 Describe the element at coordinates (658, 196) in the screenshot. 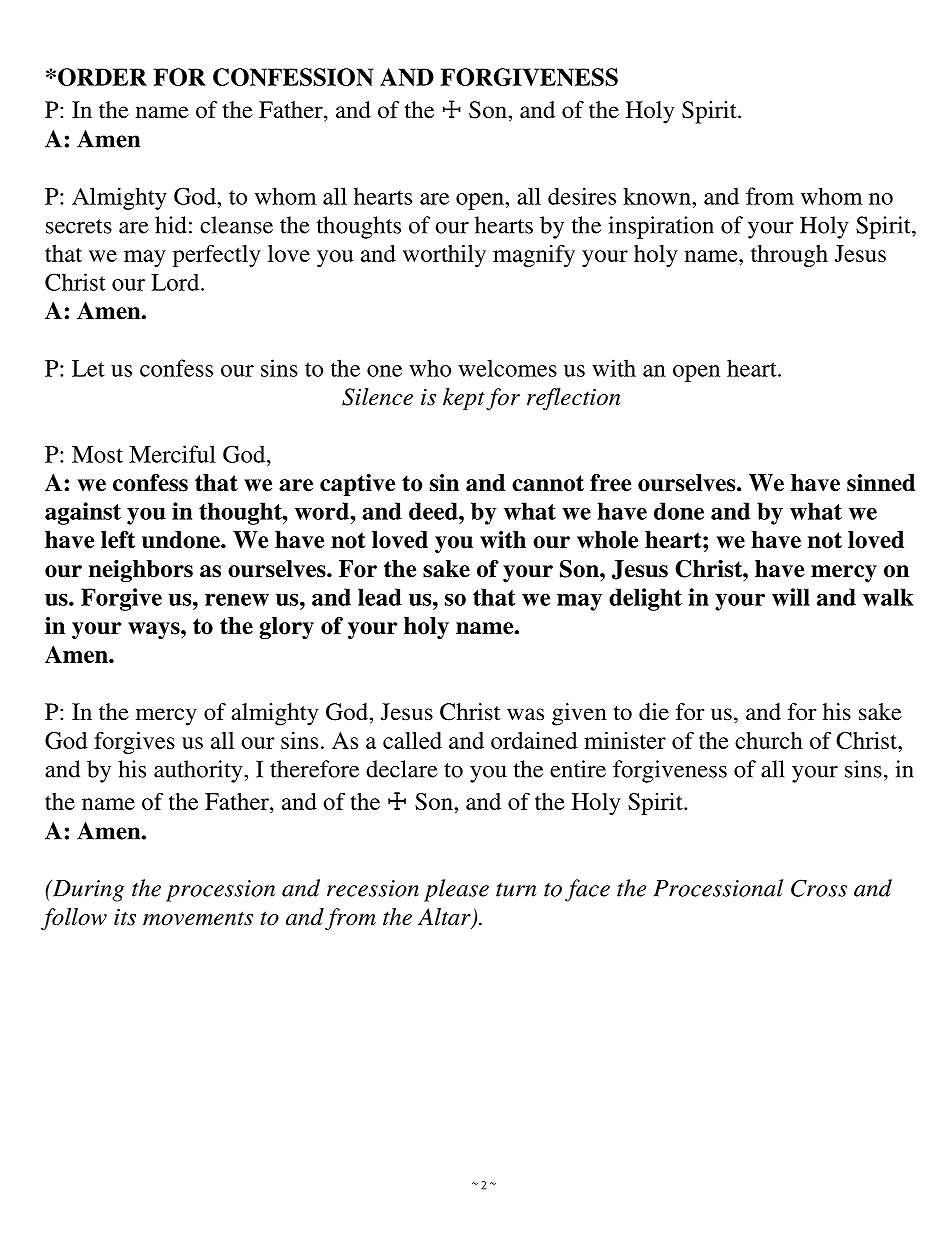

I see `known` at that location.
